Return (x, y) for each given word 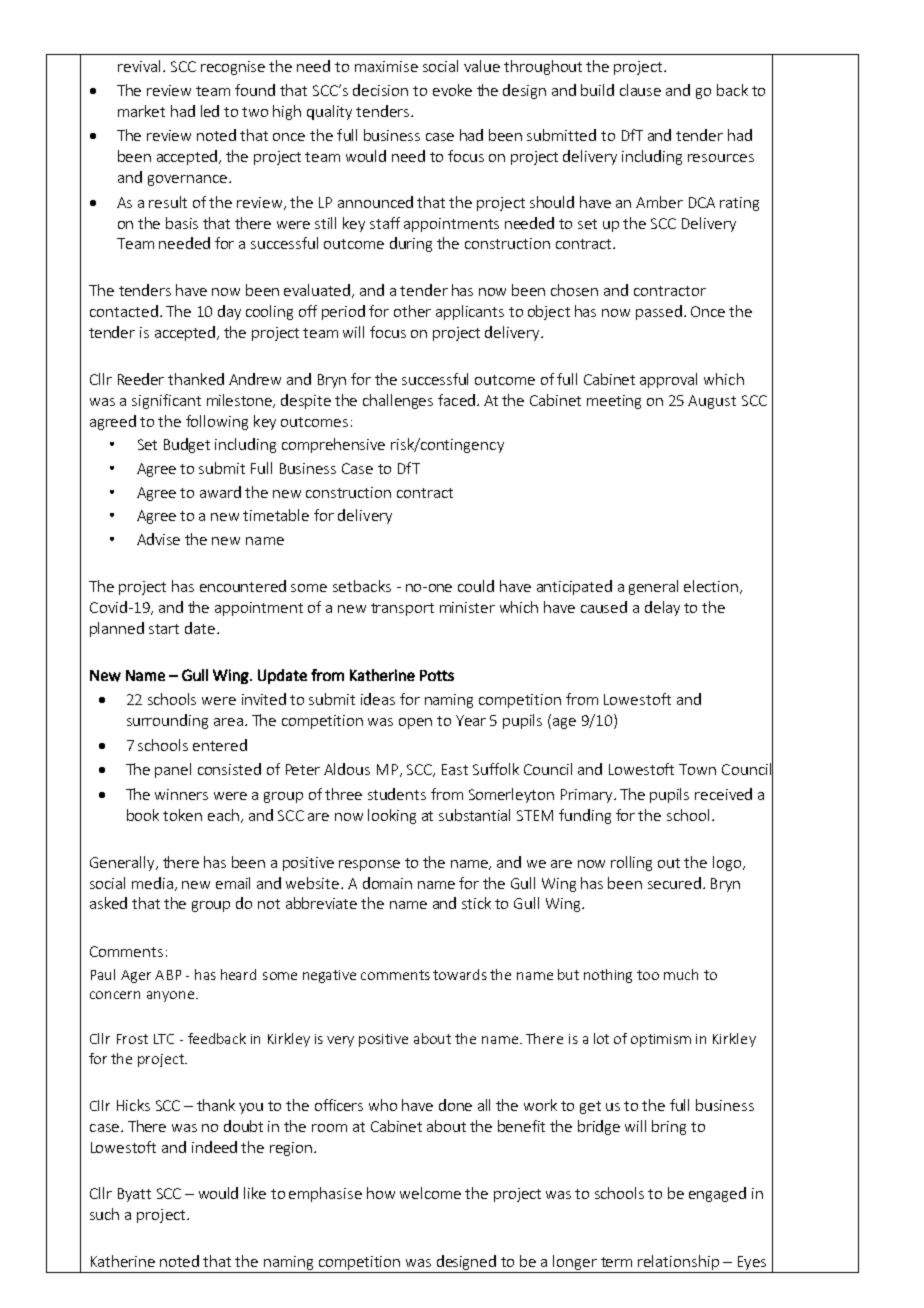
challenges (398, 401)
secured (674, 883)
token (182, 815)
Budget (187, 445)
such (104, 1214)
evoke (452, 90)
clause (640, 90)
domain (387, 883)
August (712, 402)
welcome (430, 1193)
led (210, 111)
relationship (679, 1264)
